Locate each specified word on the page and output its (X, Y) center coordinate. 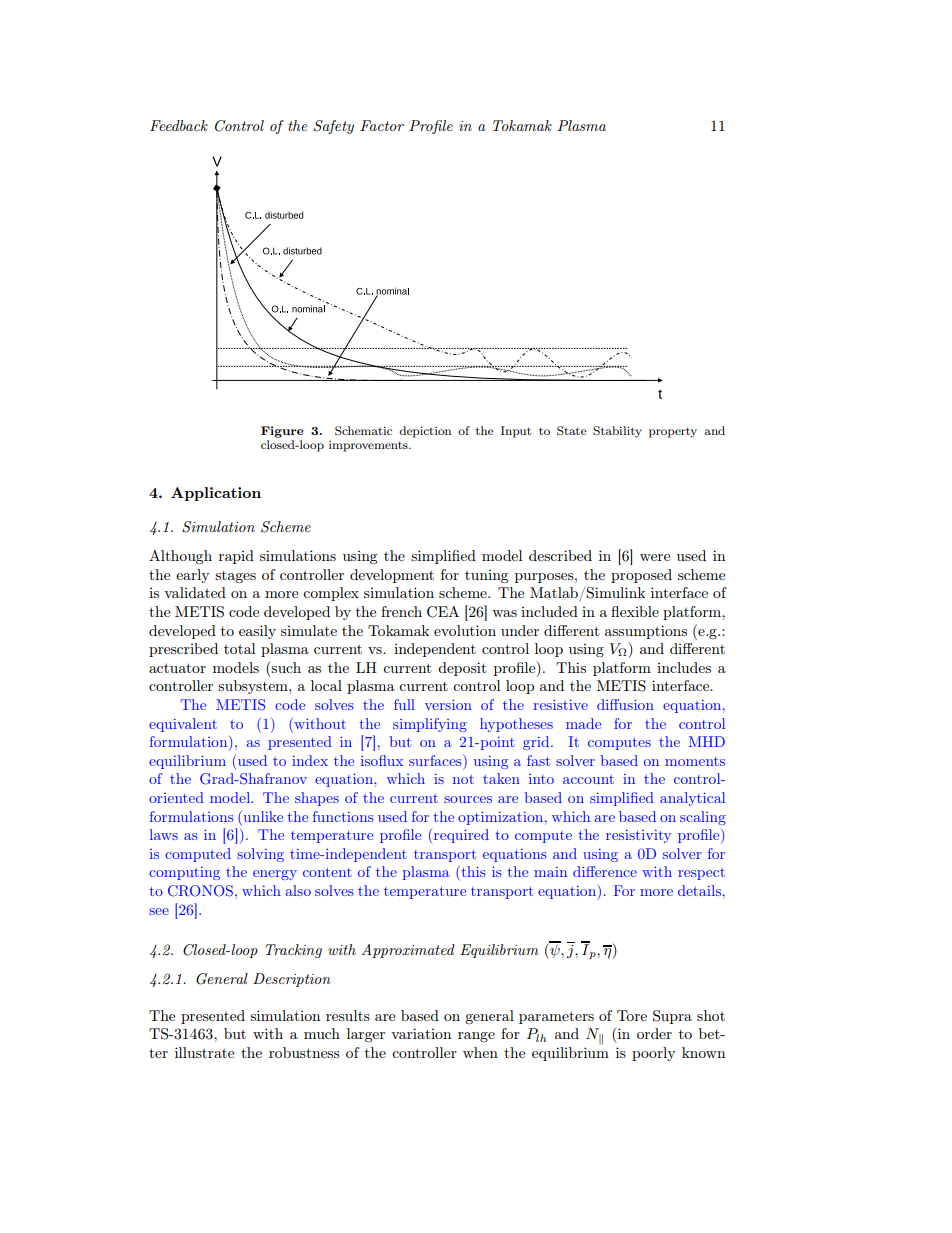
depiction (425, 432)
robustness (304, 1052)
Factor (382, 125)
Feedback (179, 125)
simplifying (430, 725)
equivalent (183, 725)
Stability (617, 432)
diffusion (625, 704)
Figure (282, 432)
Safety (334, 127)
